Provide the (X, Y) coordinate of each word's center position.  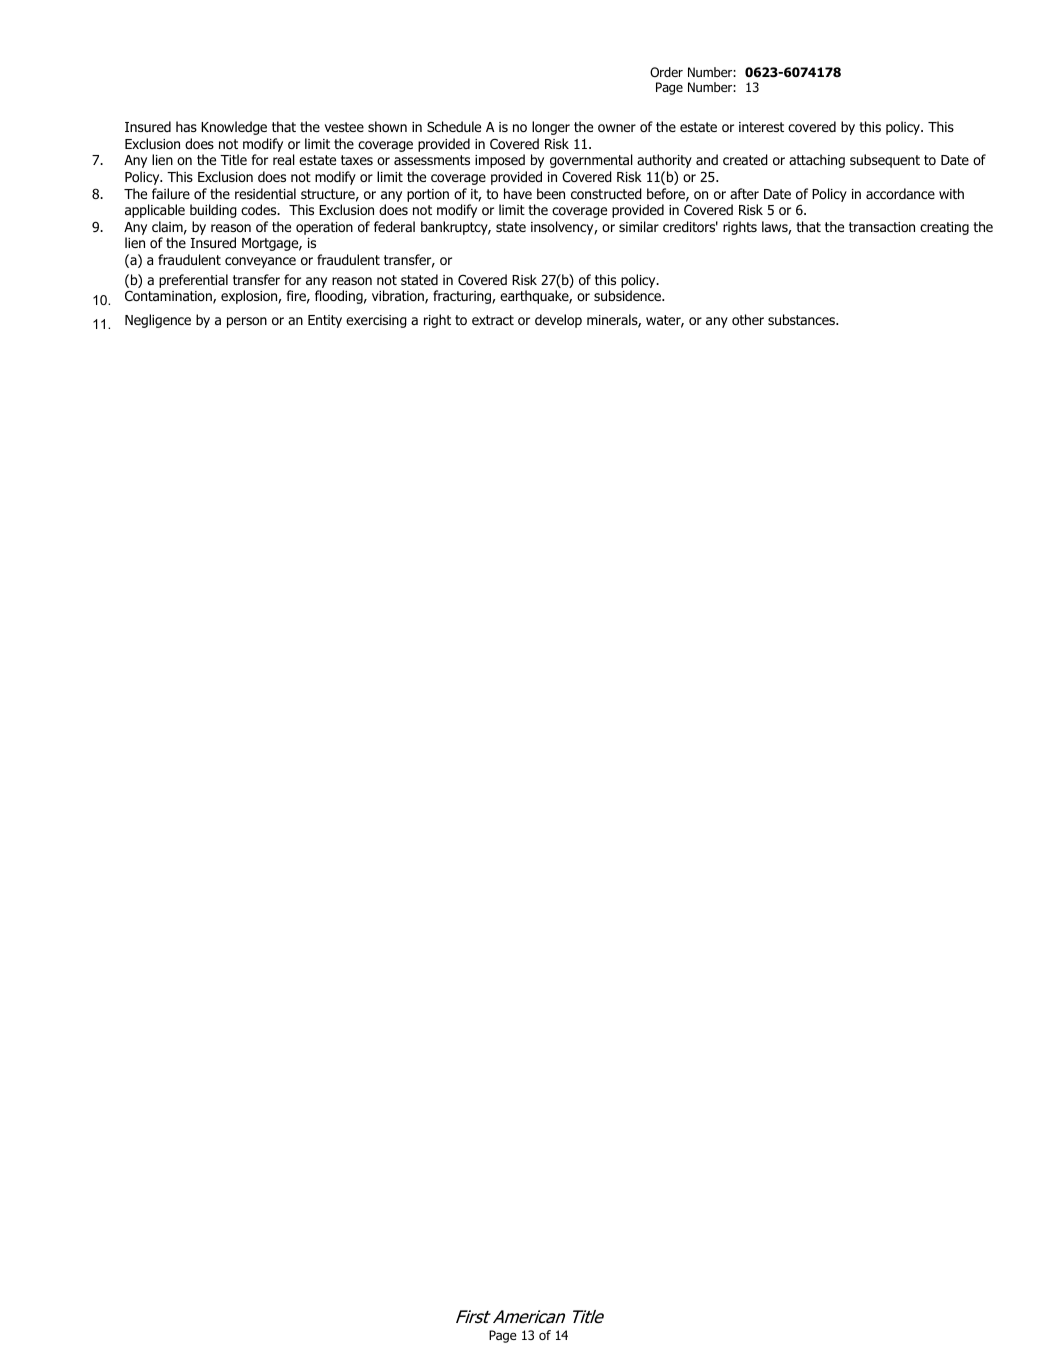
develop (558, 321)
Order (666, 72)
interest (761, 127)
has (186, 126)
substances (802, 319)
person (247, 322)
